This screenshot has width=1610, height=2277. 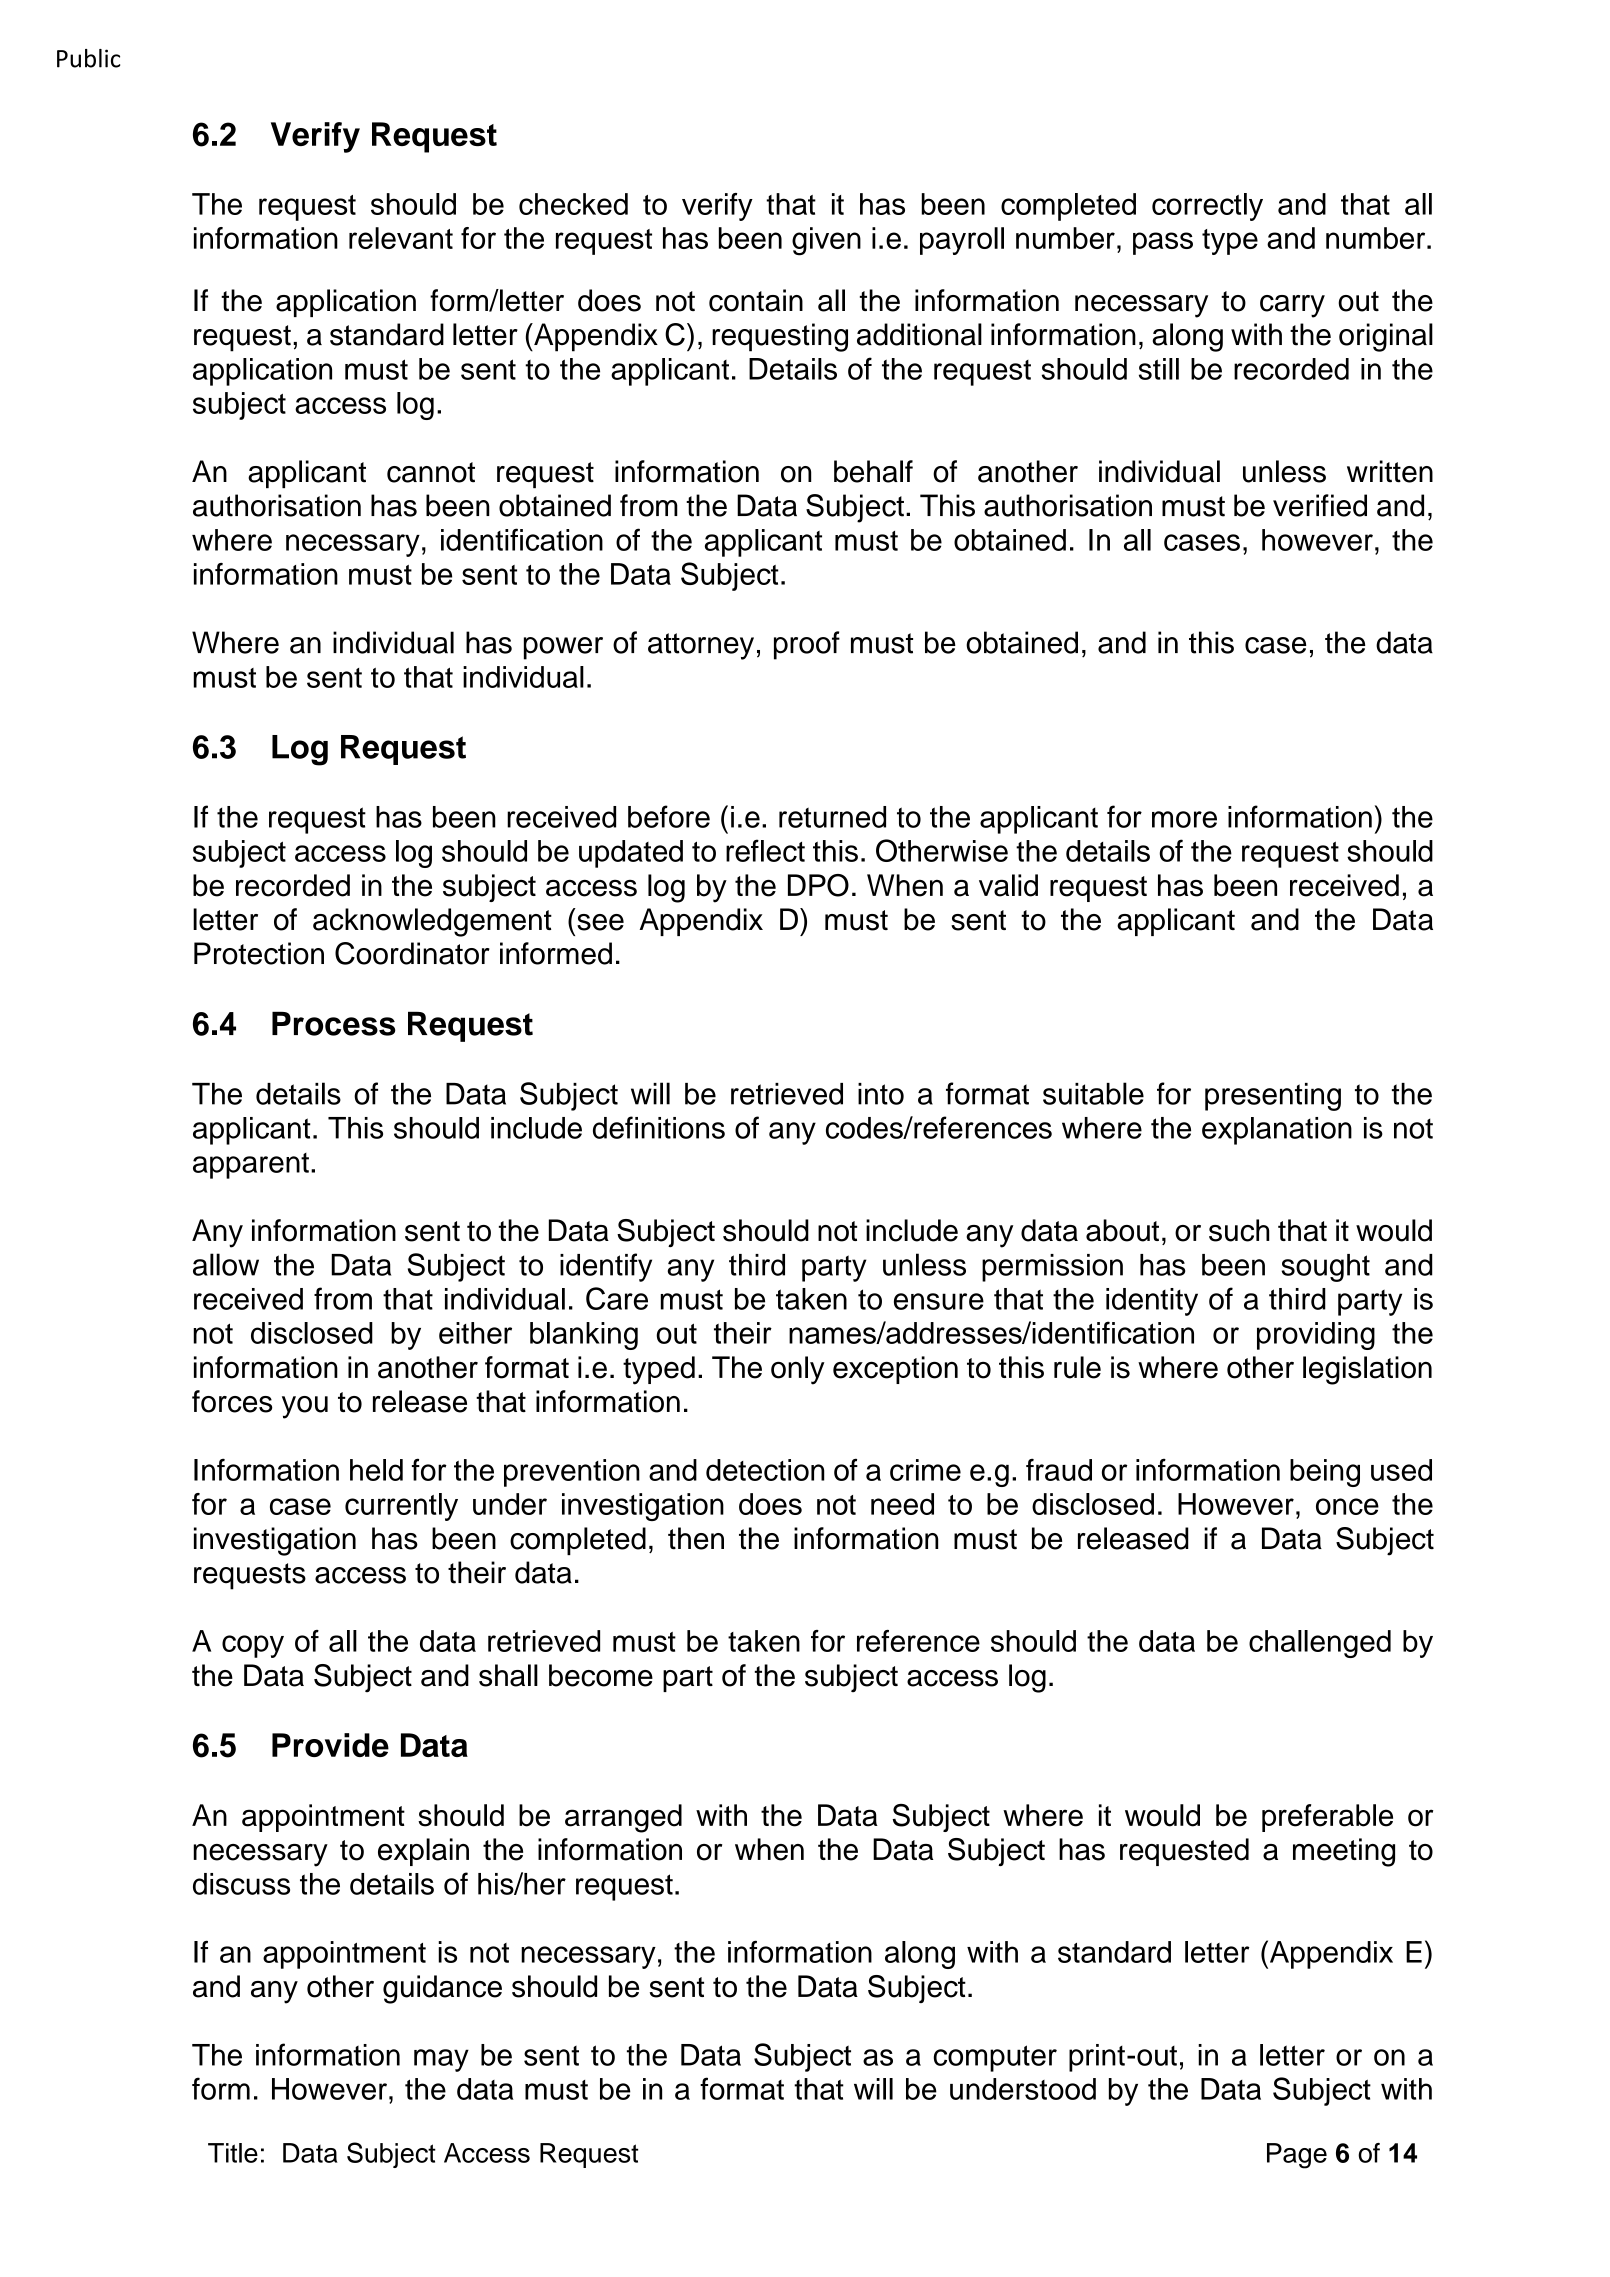 What do you see at coordinates (259, 953) in the screenshot?
I see `Protection` at bounding box center [259, 953].
